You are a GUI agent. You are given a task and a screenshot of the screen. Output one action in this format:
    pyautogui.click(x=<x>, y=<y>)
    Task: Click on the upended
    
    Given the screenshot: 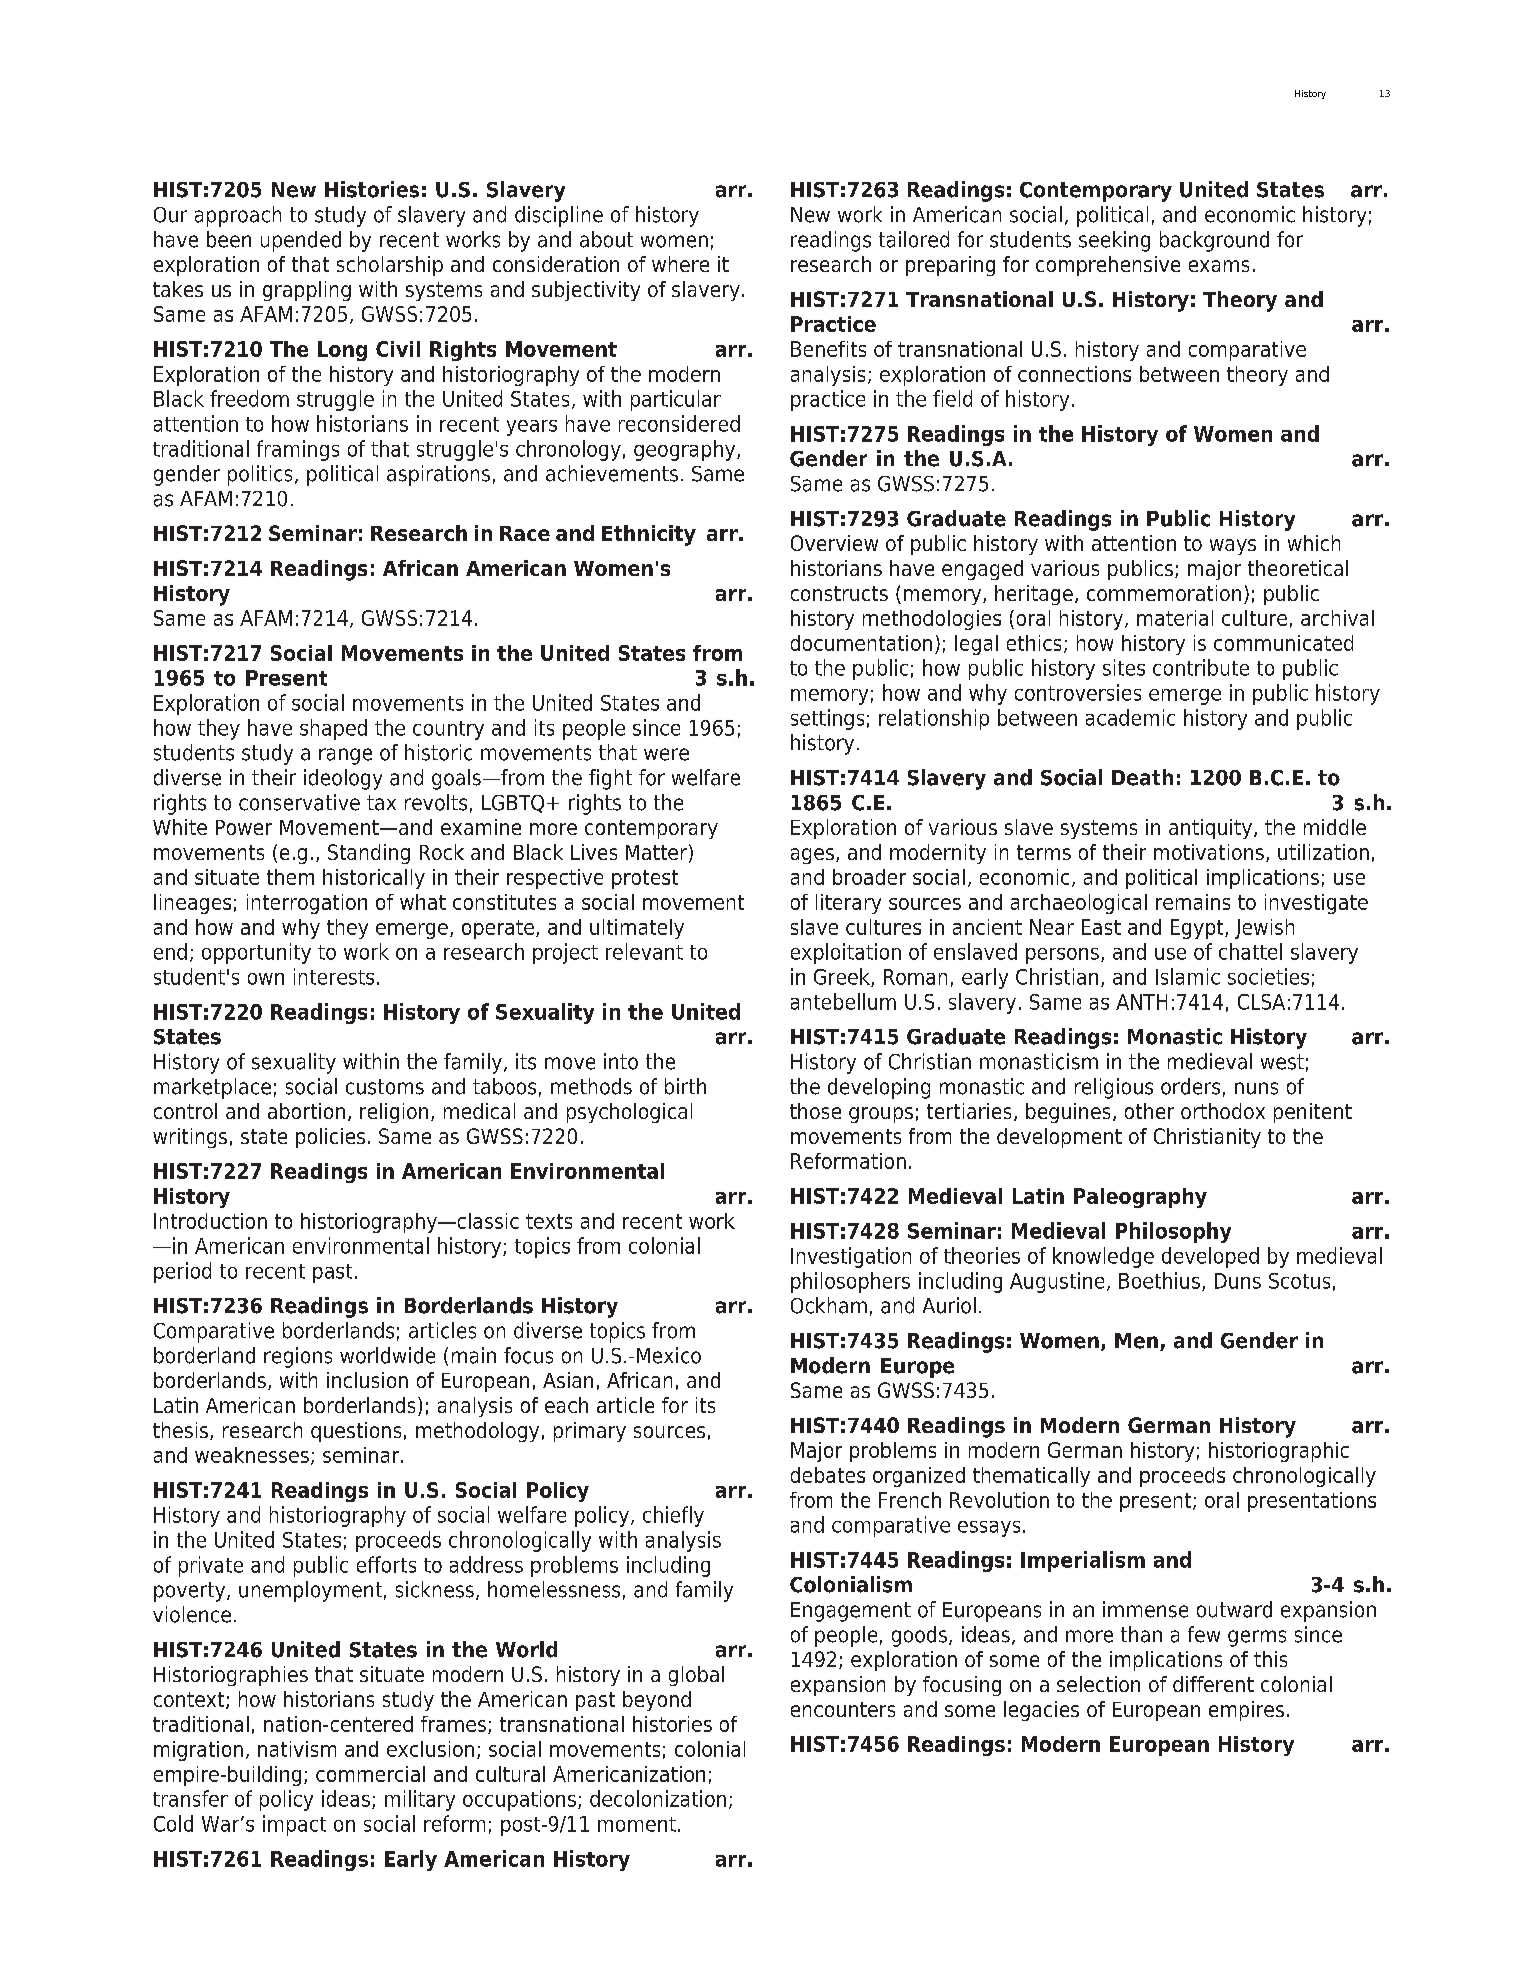 What is the action you would take?
    pyautogui.click(x=301, y=241)
